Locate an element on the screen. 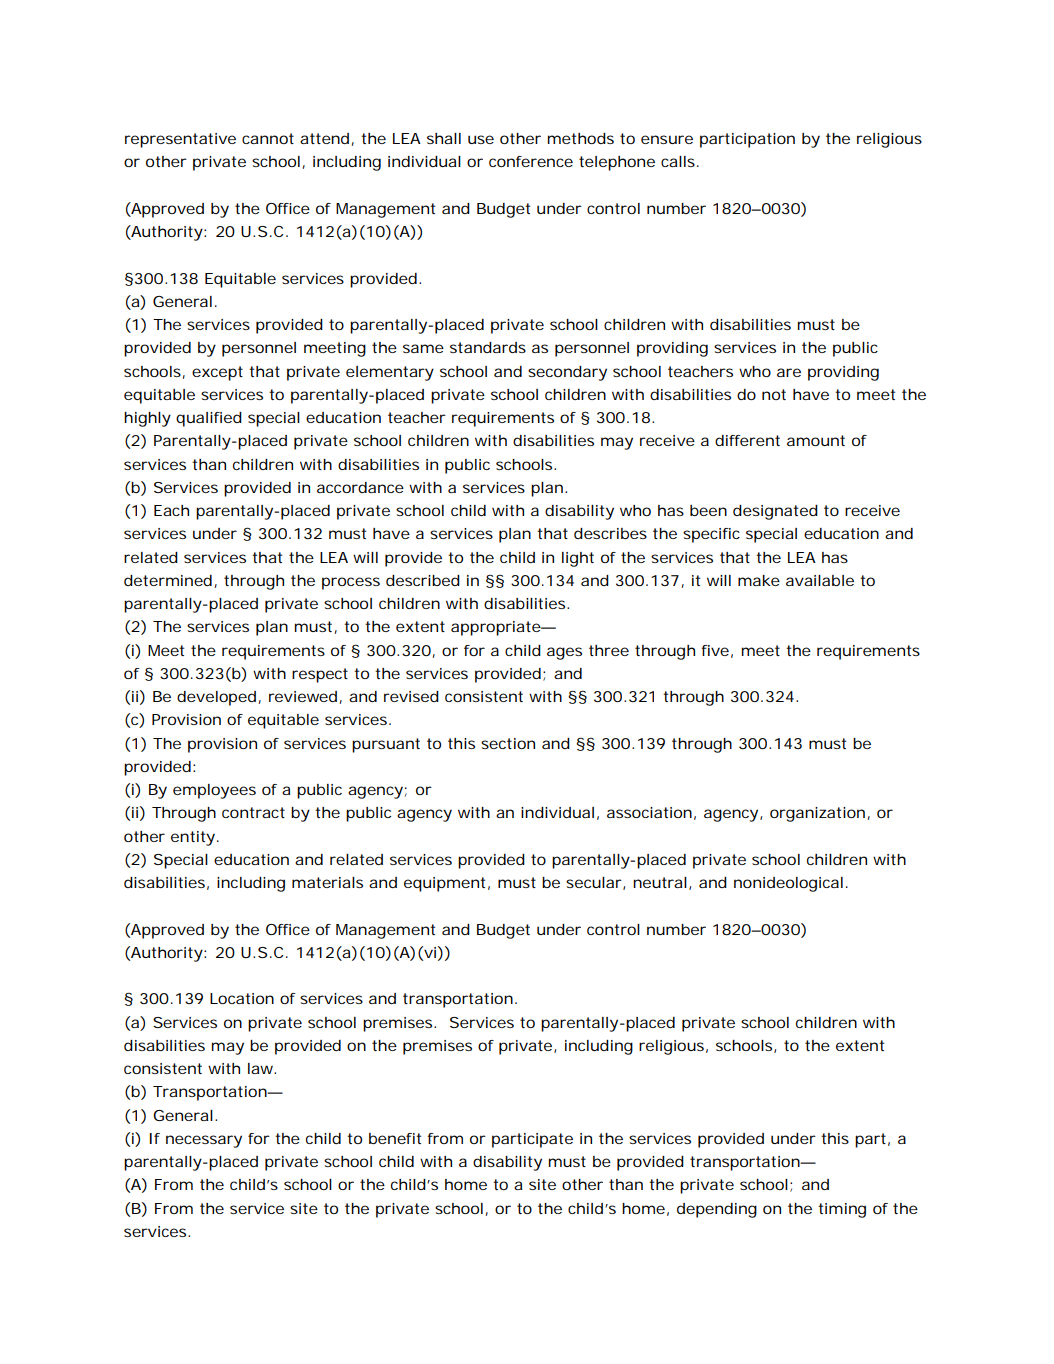 The image size is (1054, 1364). cannot is located at coordinates (268, 138).
